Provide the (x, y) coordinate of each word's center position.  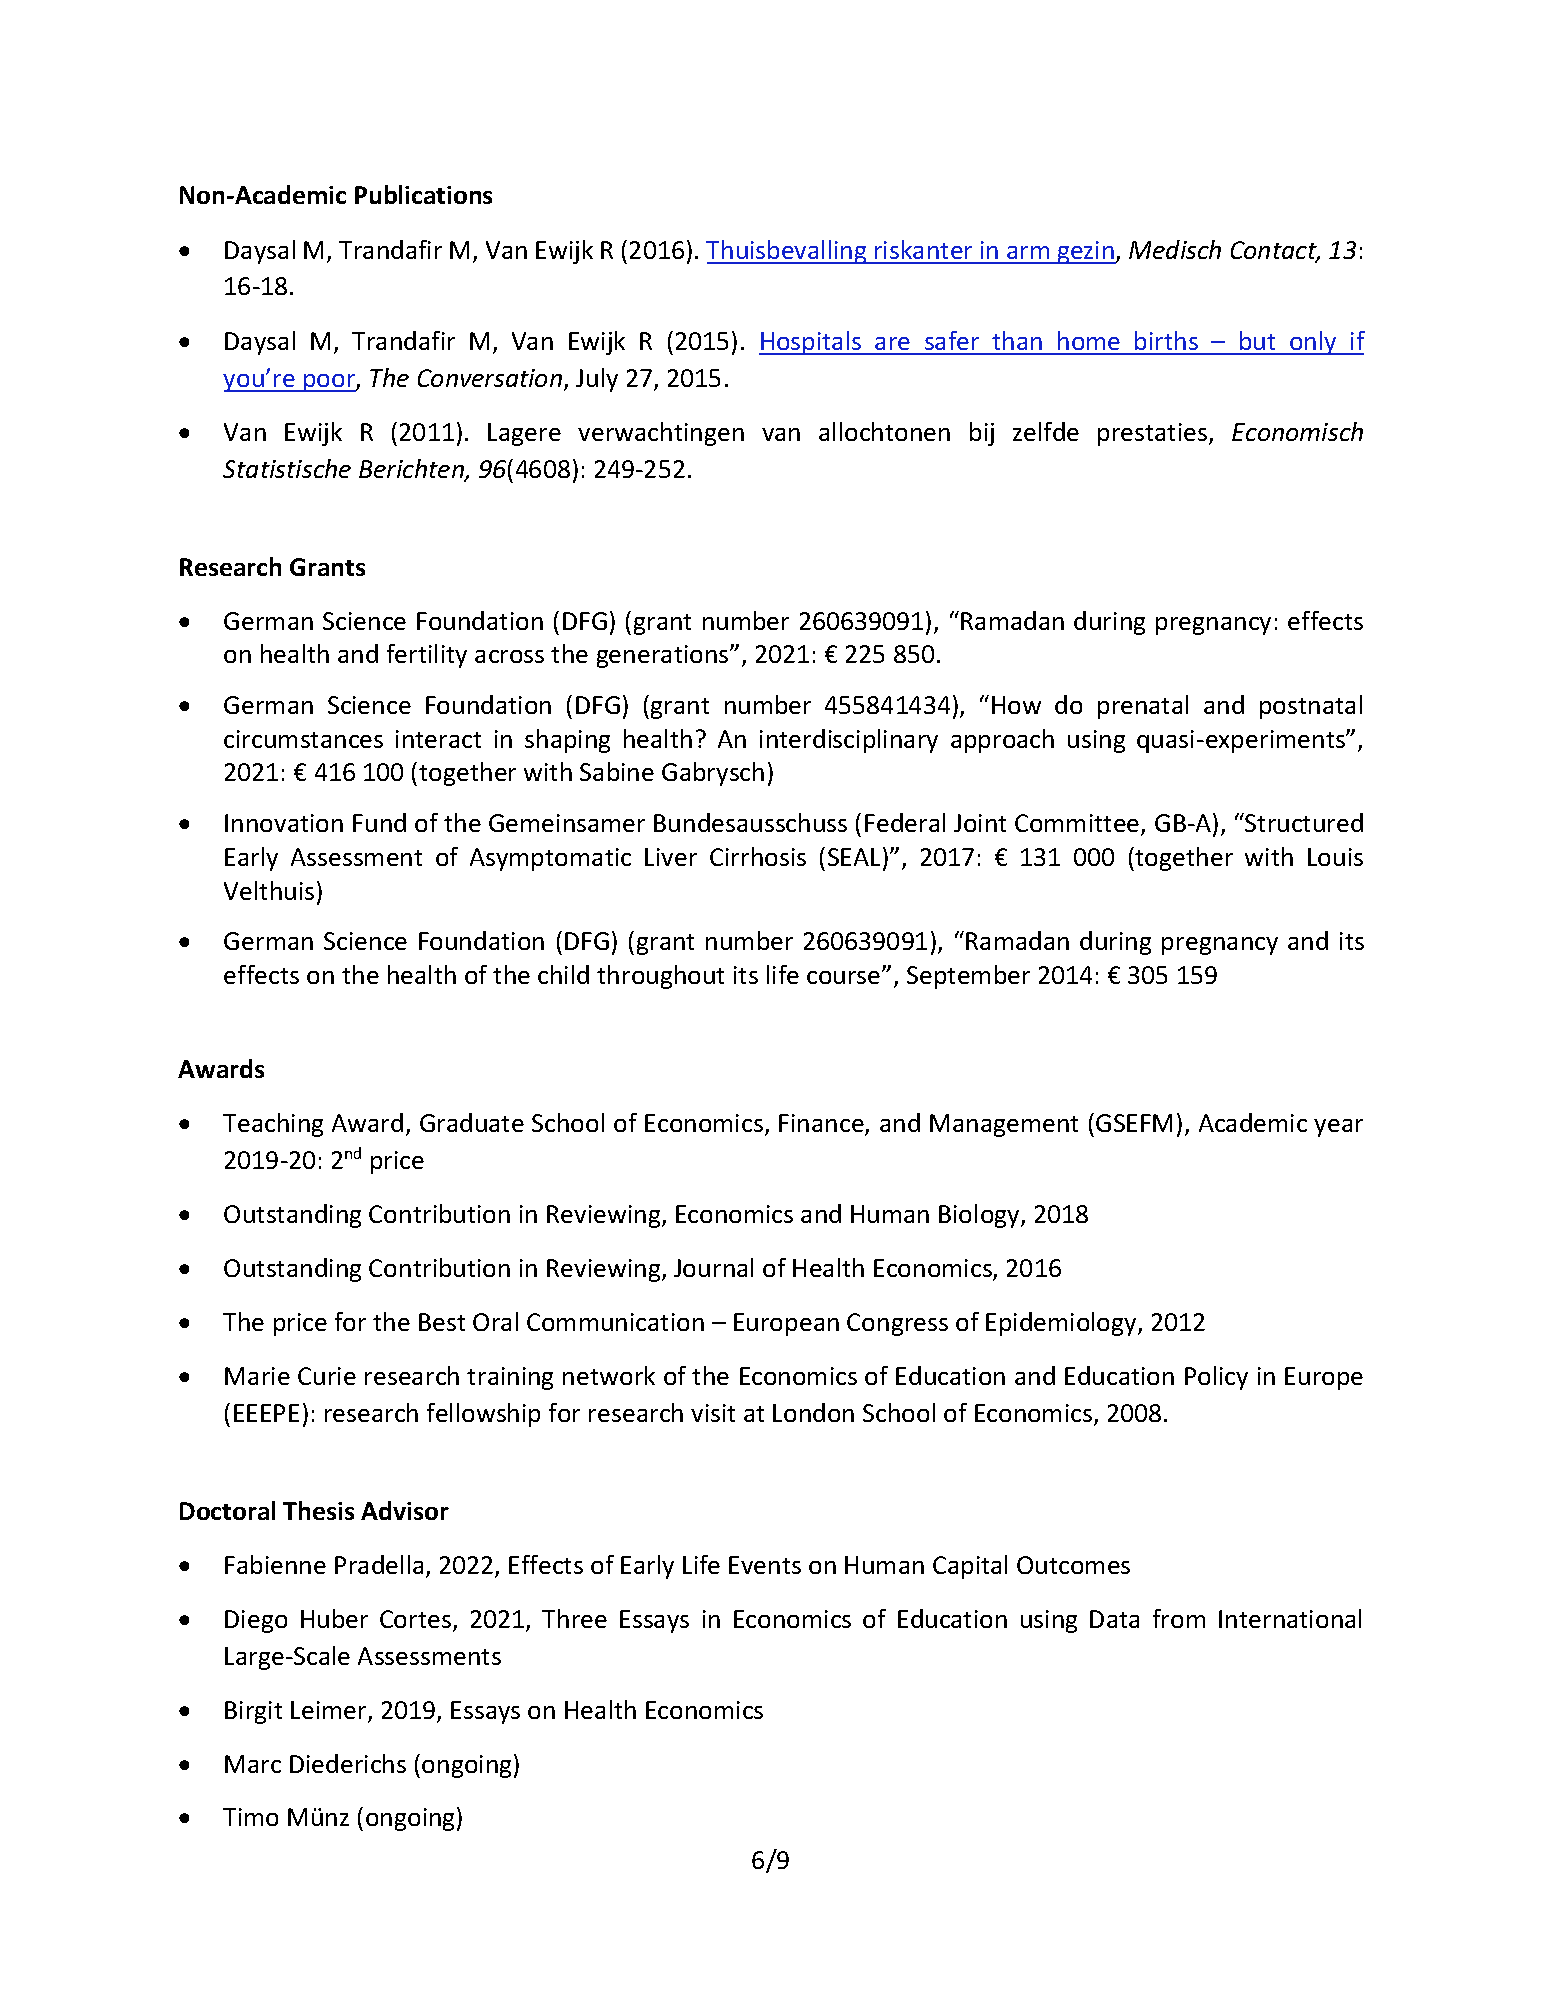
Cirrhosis (758, 856)
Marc (253, 1764)
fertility (427, 656)
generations (664, 656)
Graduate (472, 1122)
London (813, 1412)
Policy (1216, 1378)
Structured (1303, 822)
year (1338, 1128)
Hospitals (811, 343)
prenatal (1143, 707)
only (1313, 343)
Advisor (405, 1510)
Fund (379, 822)
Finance (822, 1124)
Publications (423, 194)
